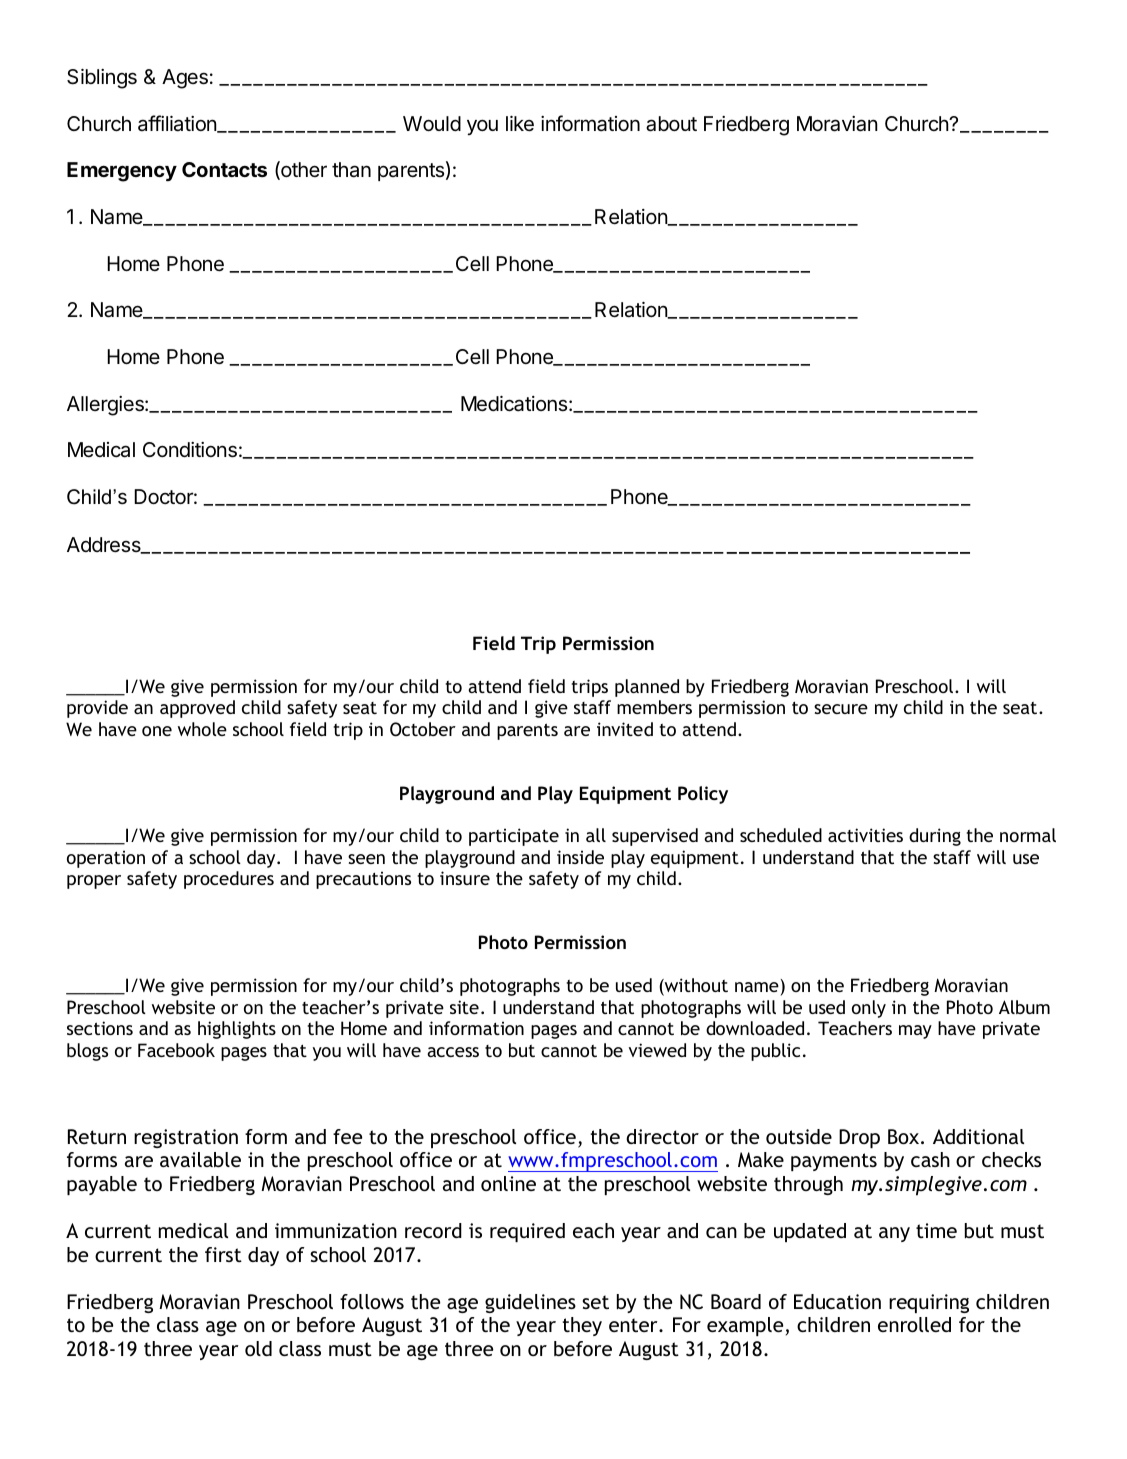  I want to click on Contacts, so click(224, 169).
